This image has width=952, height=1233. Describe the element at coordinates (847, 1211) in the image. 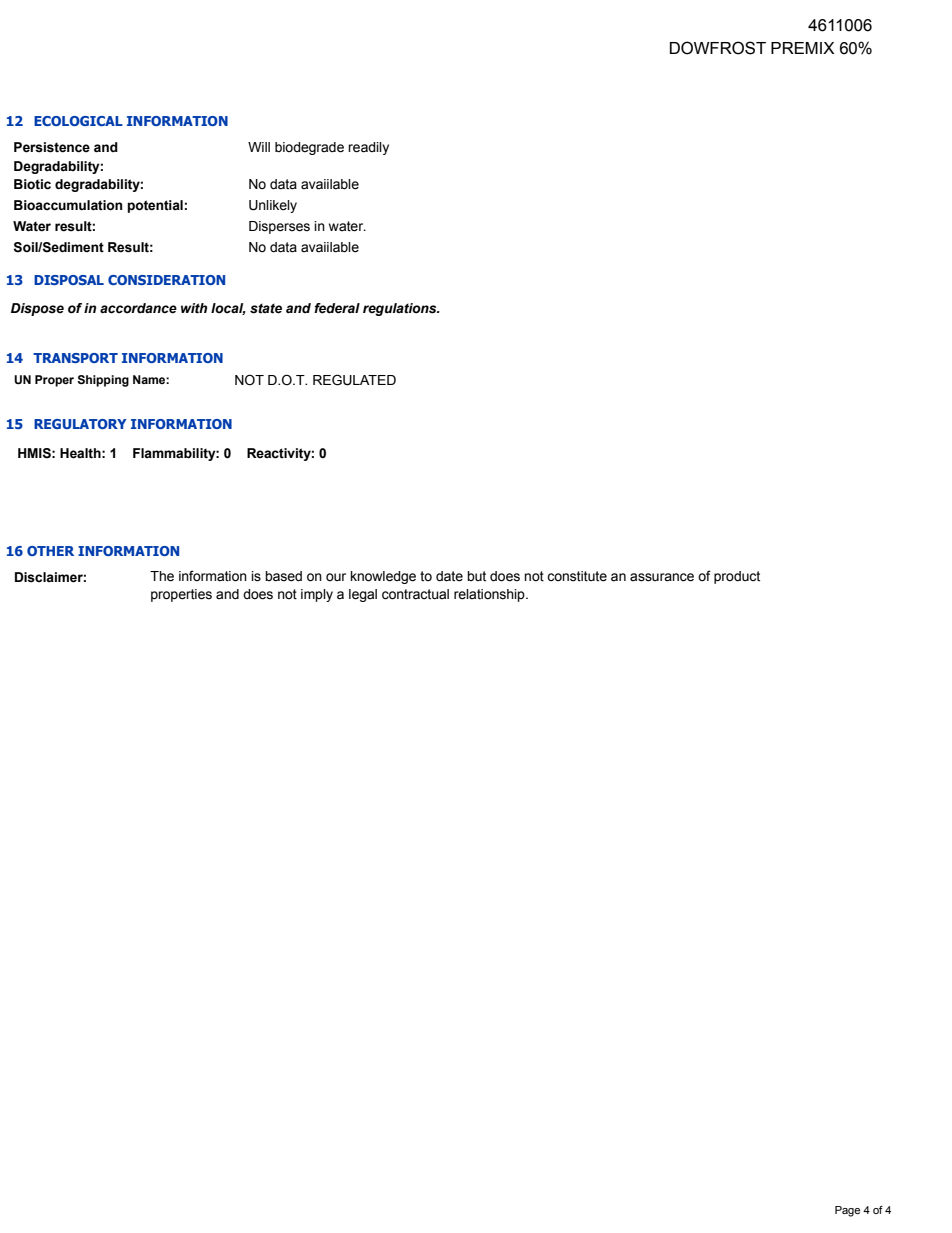

I see `Page` at that location.
